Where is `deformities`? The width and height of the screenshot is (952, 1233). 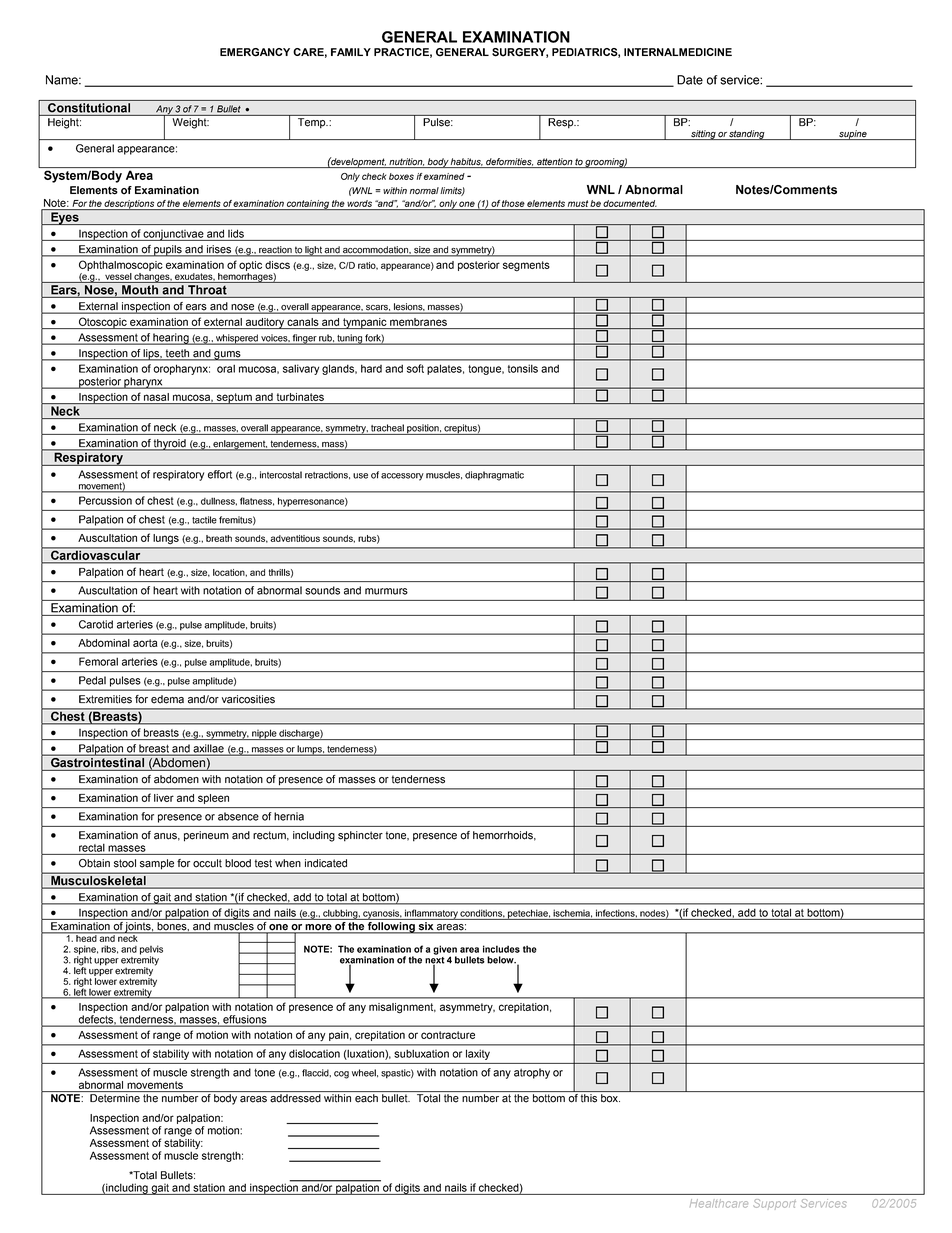 deformities is located at coordinates (509, 163).
